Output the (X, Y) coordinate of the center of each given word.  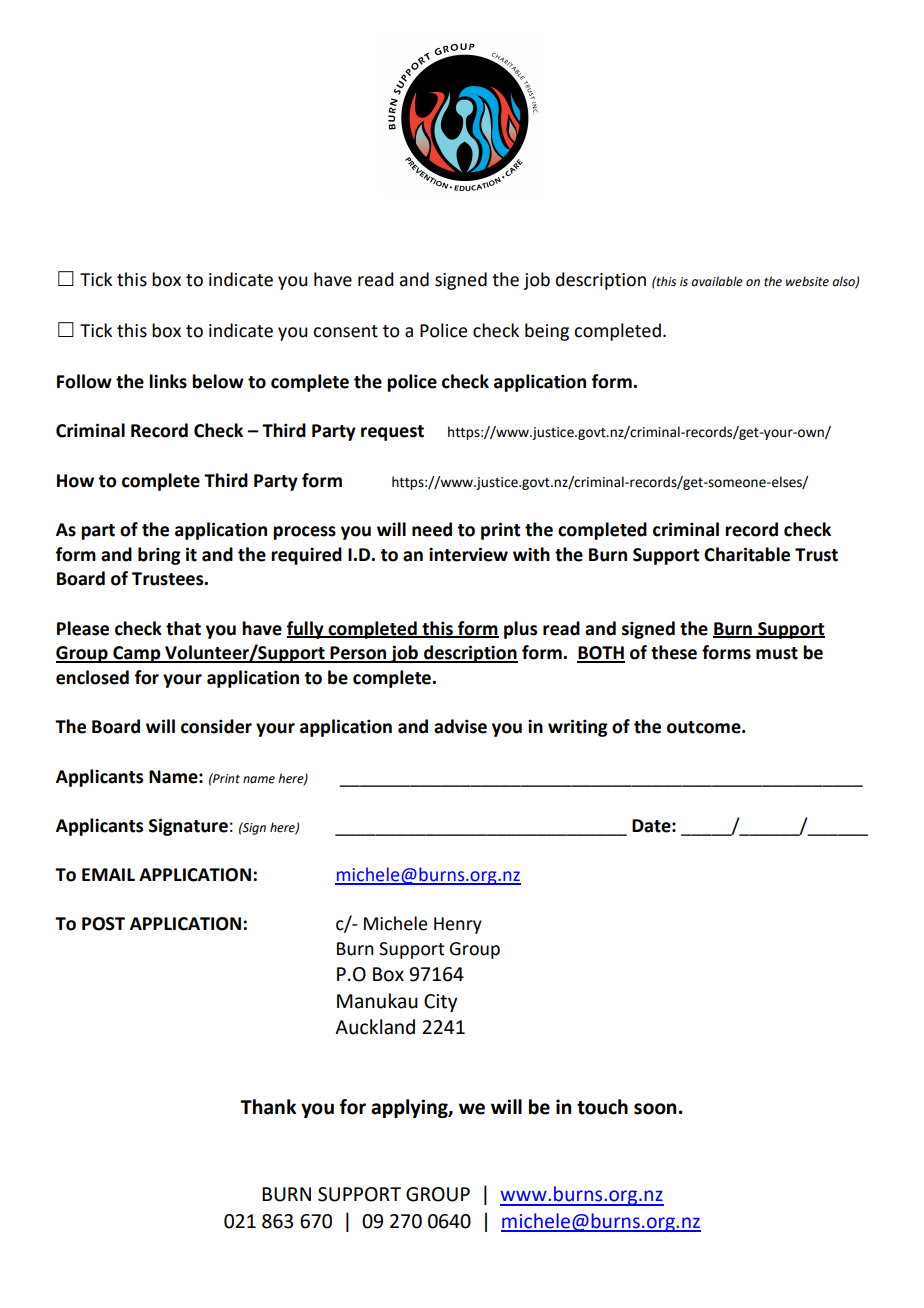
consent (345, 331)
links (168, 381)
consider (216, 726)
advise (460, 726)
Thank (268, 1107)
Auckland (375, 1027)
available (717, 281)
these (674, 652)
